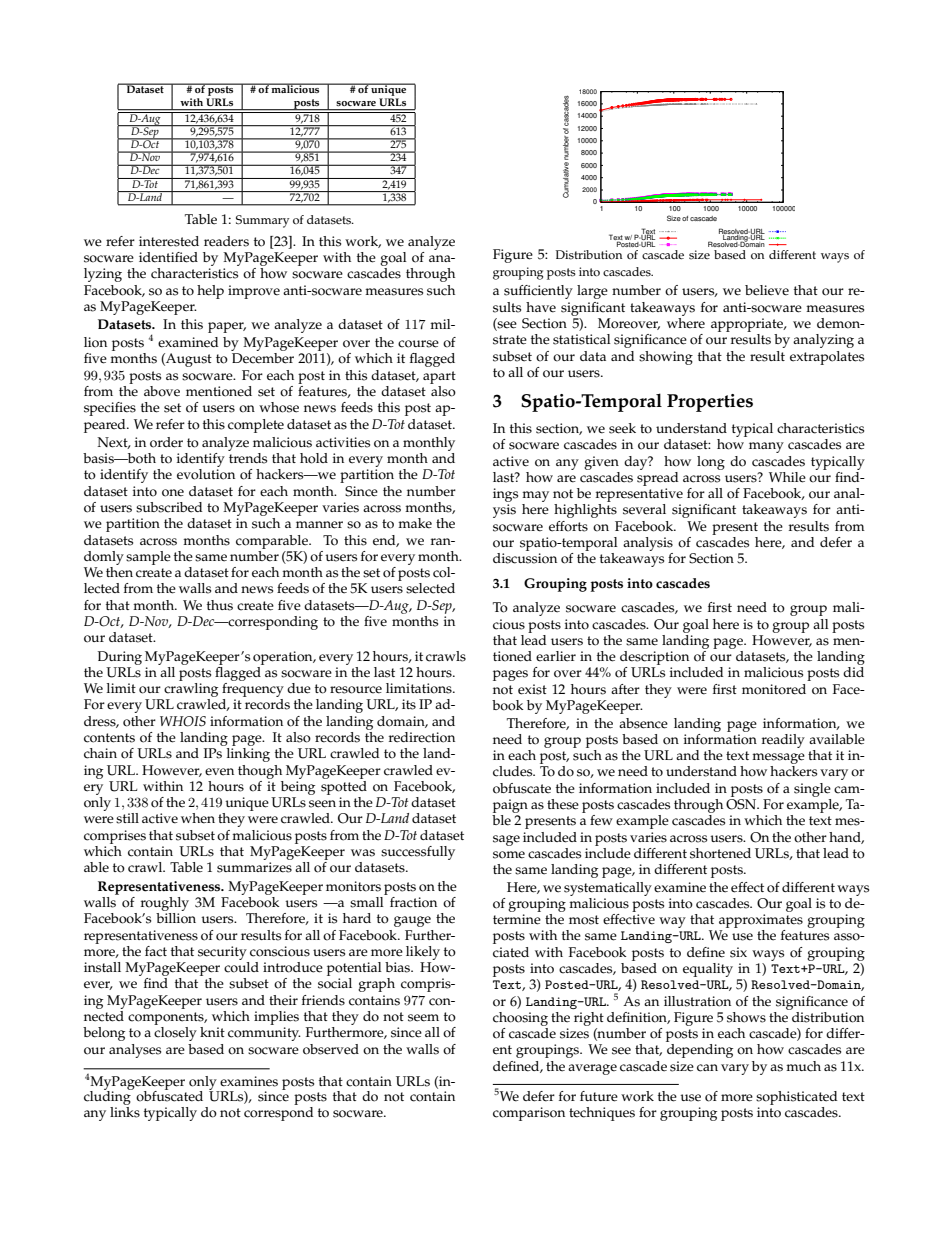 The image size is (952, 1233). I want to click on sufficiently, so click(538, 292).
